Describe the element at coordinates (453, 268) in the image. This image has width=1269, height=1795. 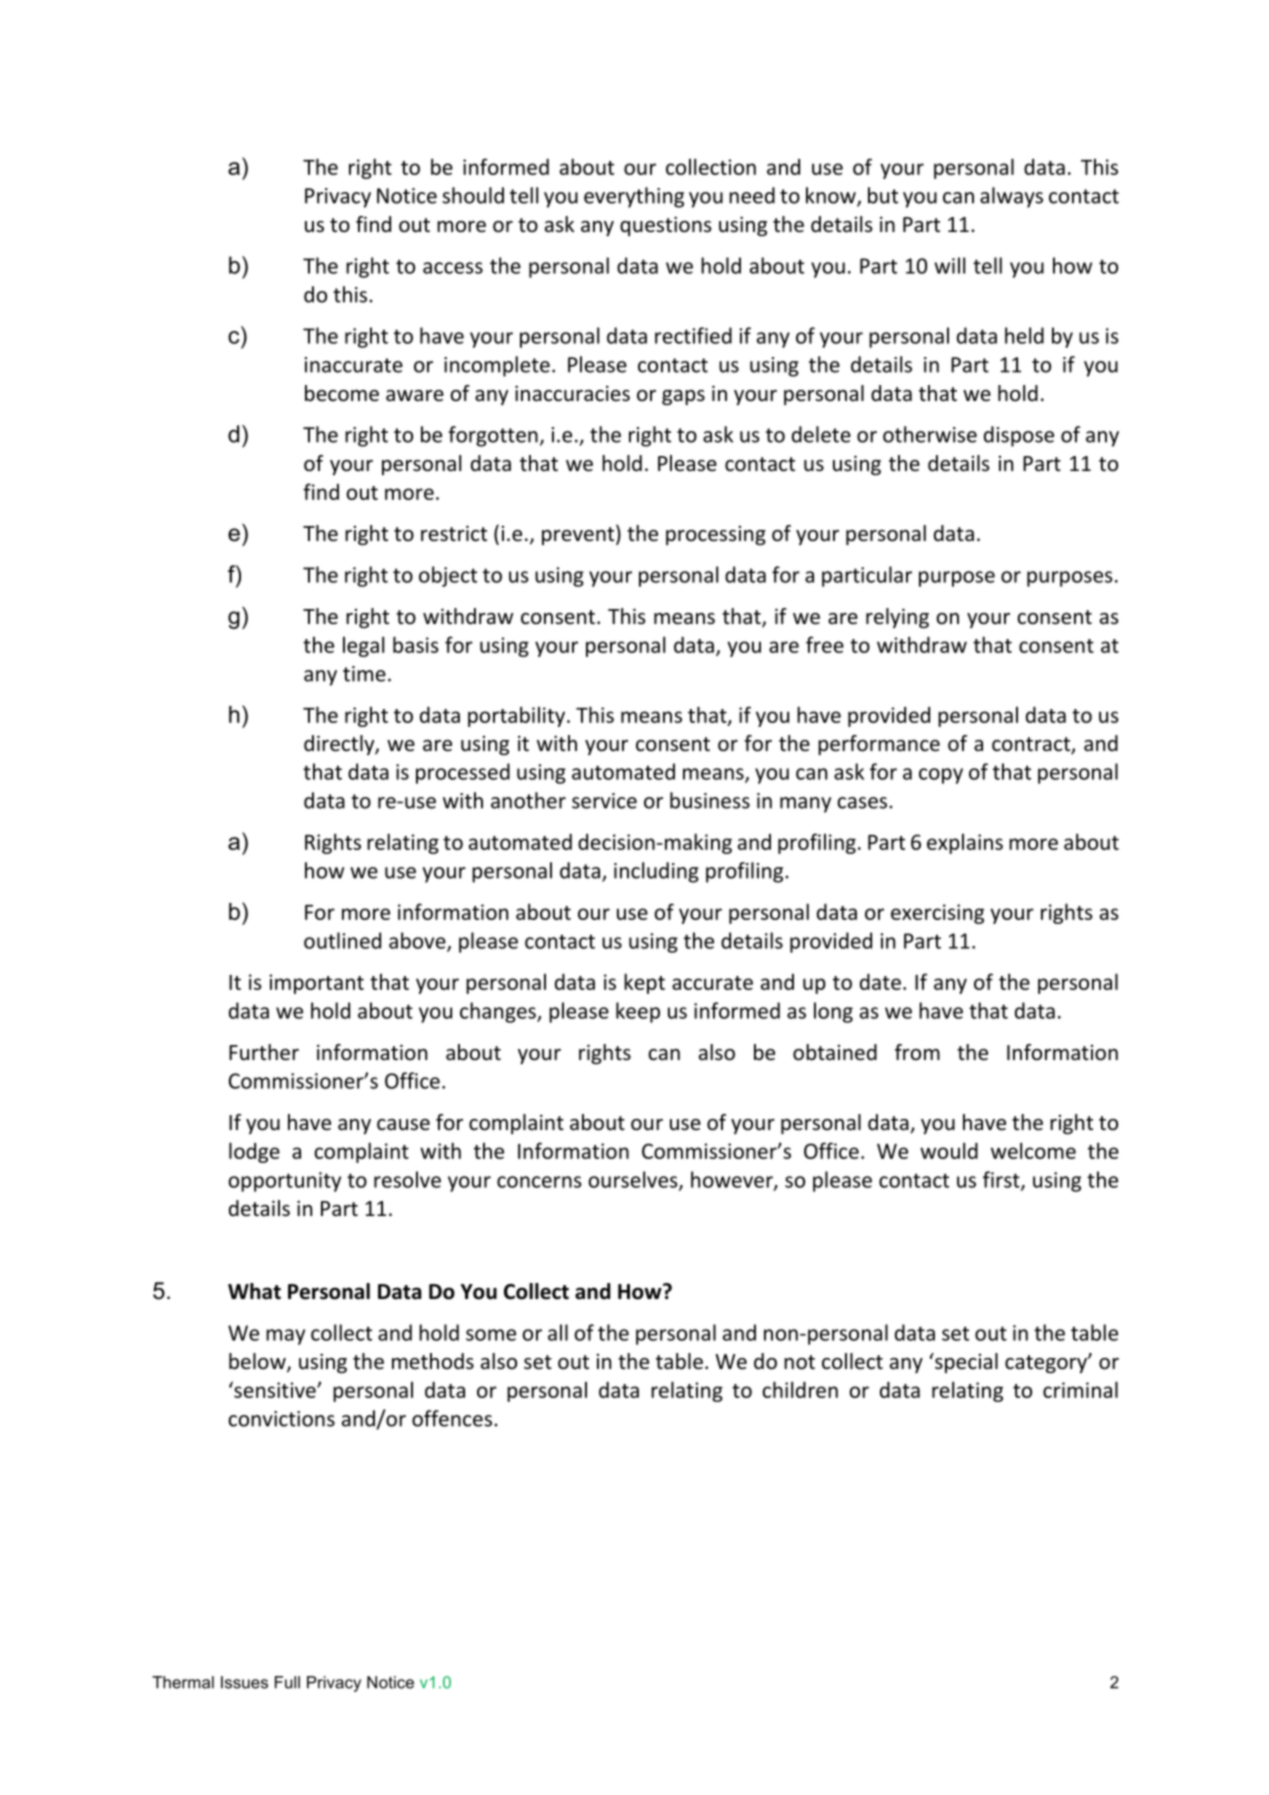
I see `access` at that location.
